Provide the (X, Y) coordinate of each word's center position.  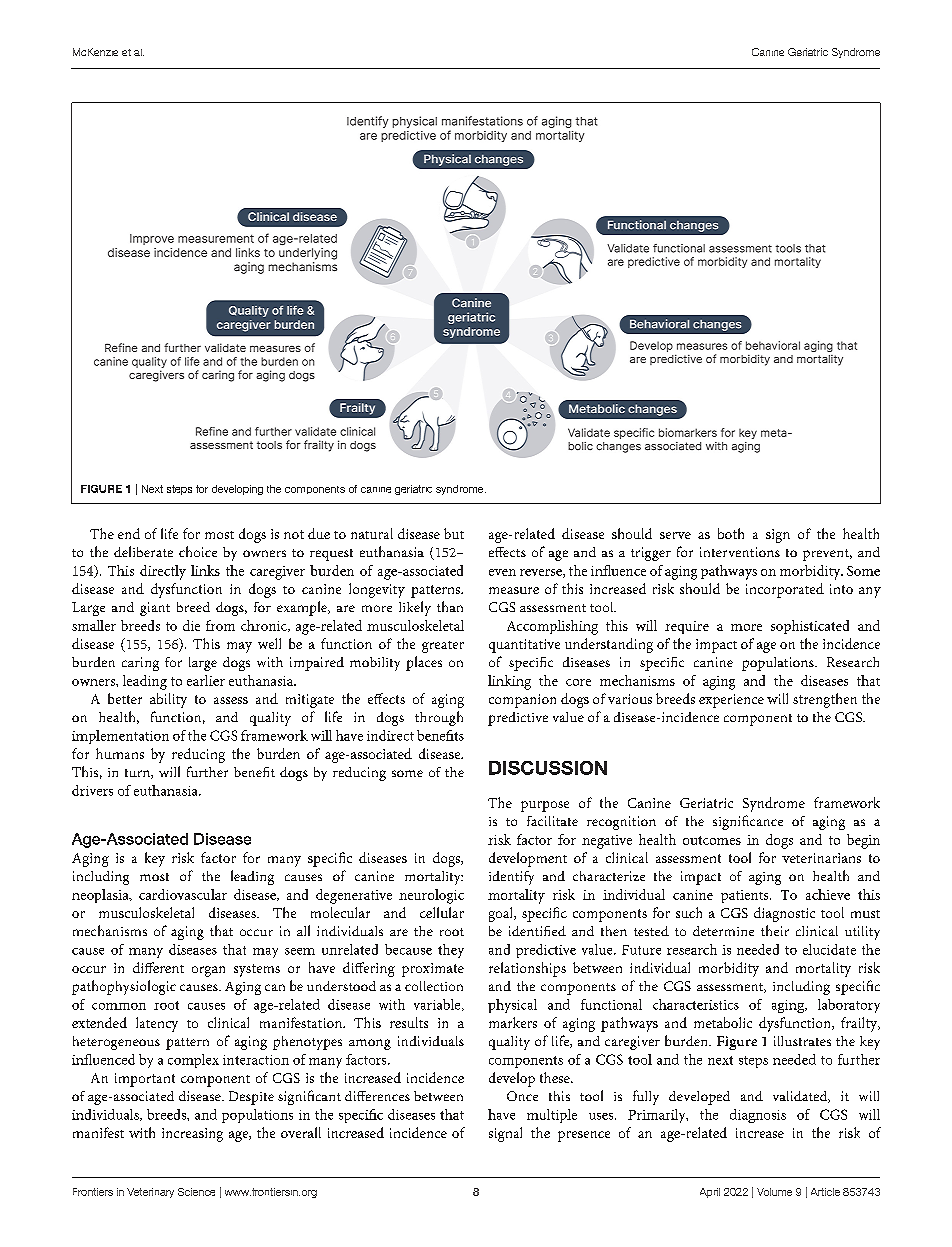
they (451, 951)
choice (198, 551)
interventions (740, 552)
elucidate (829, 949)
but (454, 533)
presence (584, 1136)
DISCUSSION (548, 768)
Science (196, 1192)
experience (731, 701)
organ (208, 971)
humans (120, 753)
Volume (774, 1192)
